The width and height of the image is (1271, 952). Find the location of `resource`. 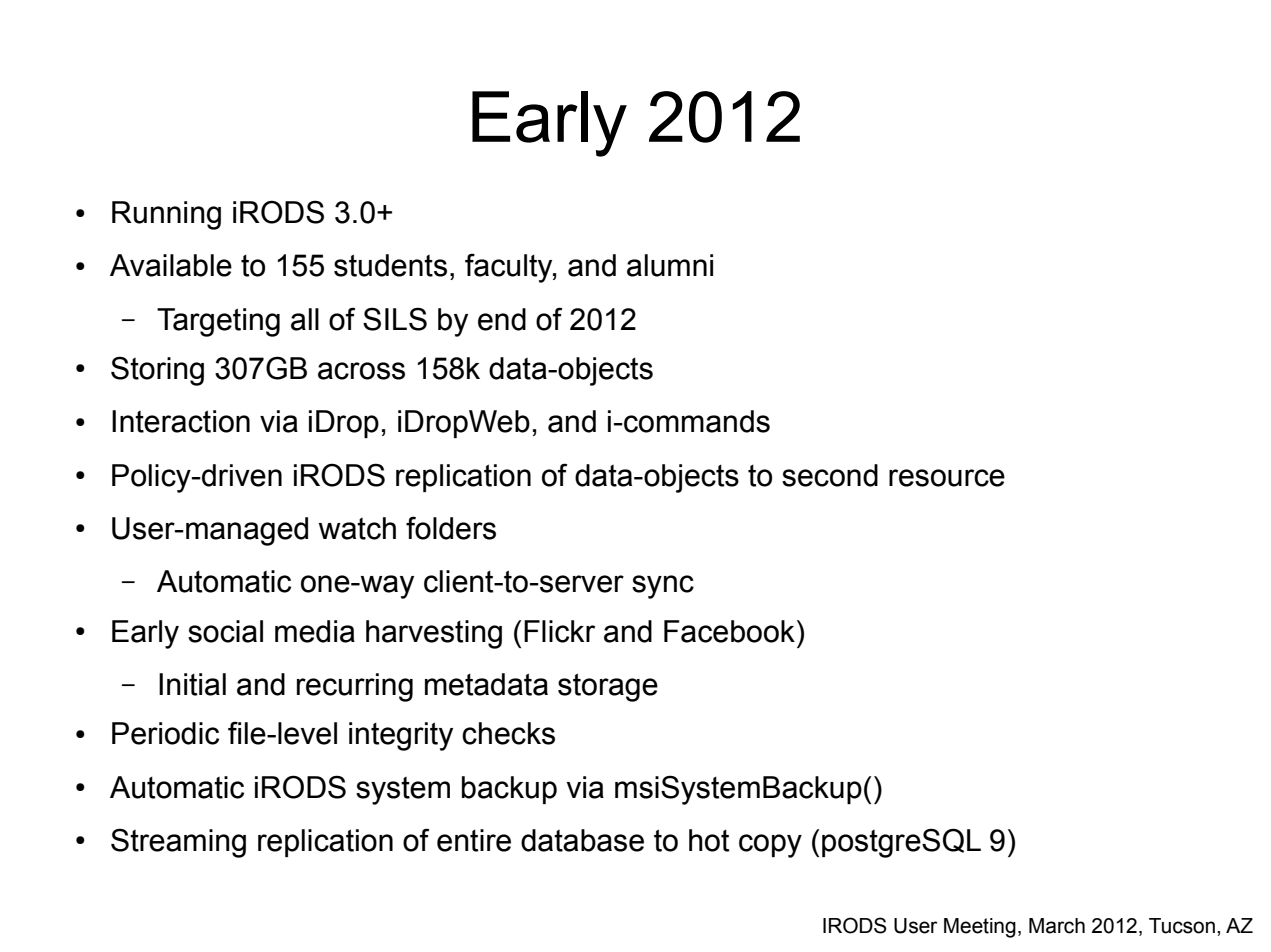

resource is located at coordinates (947, 478).
